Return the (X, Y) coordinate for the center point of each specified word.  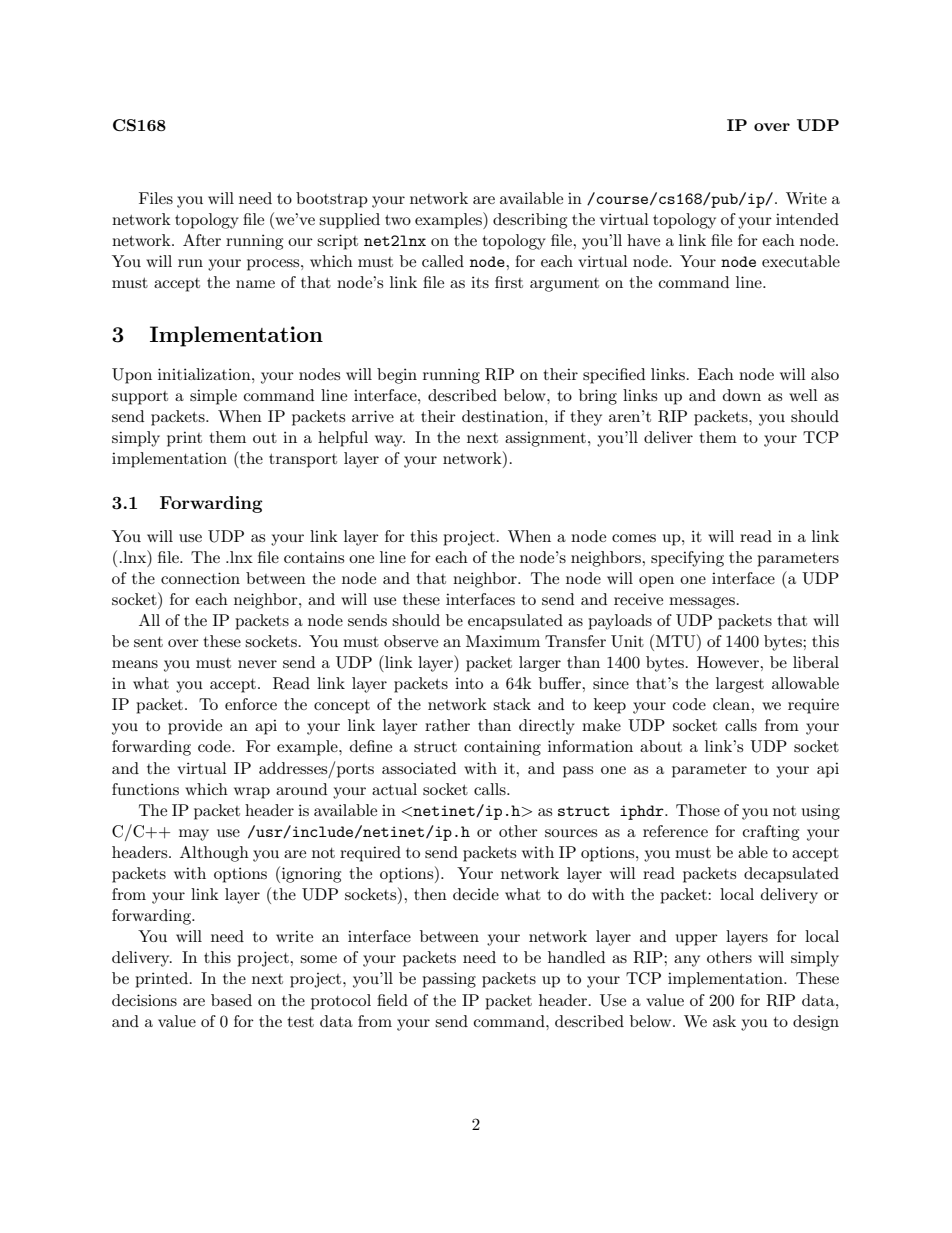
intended (807, 219)
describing (530, 221)
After (202, 240)
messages (702, 603)
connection (200, 578)
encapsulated (515, 622)
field (392, 1000)
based (231, 1000)
